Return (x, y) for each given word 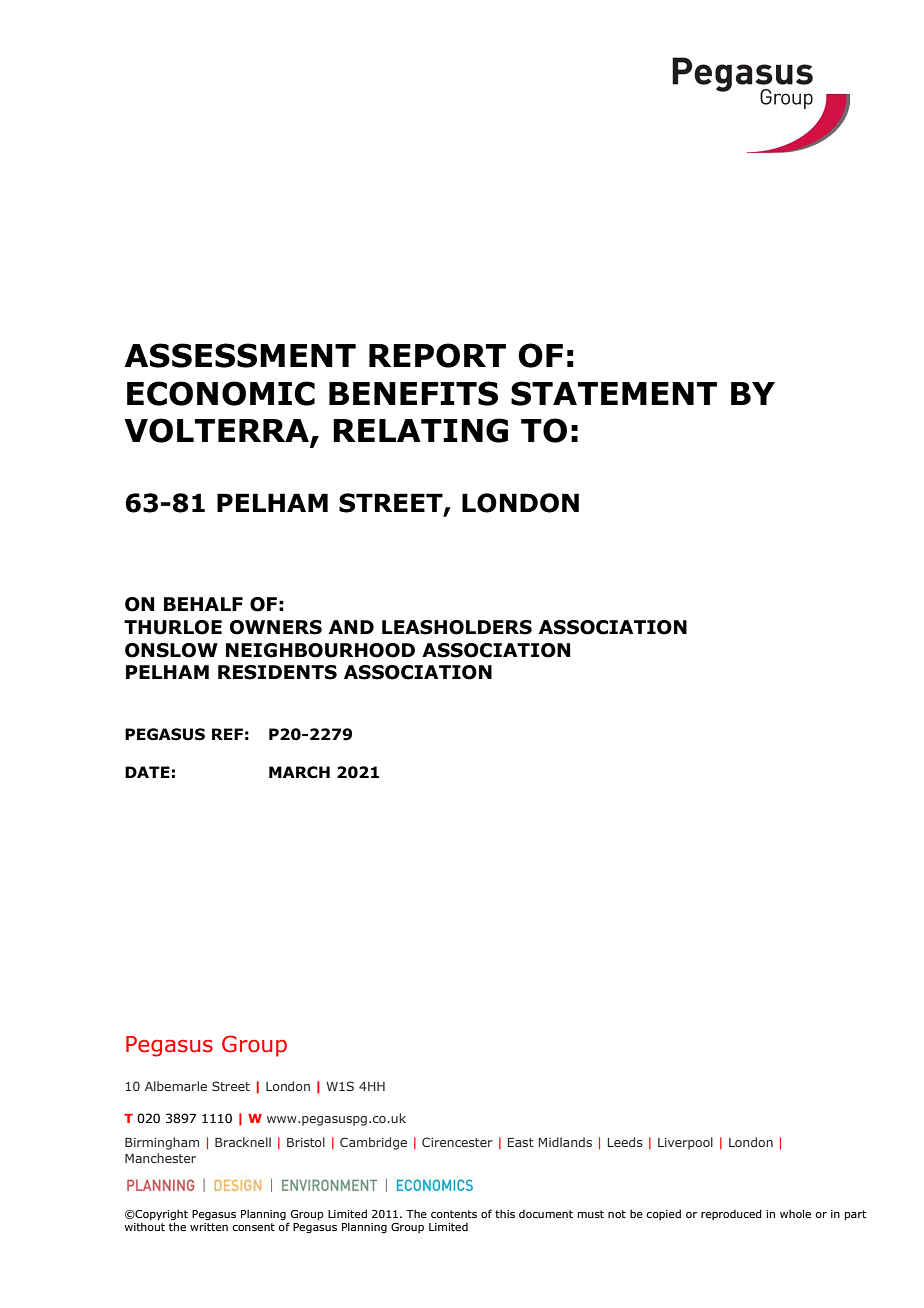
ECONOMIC (221, 393)
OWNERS (276, 627)
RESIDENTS (277, 672)
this (505, 1213)
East (521, 1142)
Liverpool (685, 1143)
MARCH (299, 772)
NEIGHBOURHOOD (320, 650)
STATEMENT (614, 393)
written (209, 1227)
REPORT (437, 355)
